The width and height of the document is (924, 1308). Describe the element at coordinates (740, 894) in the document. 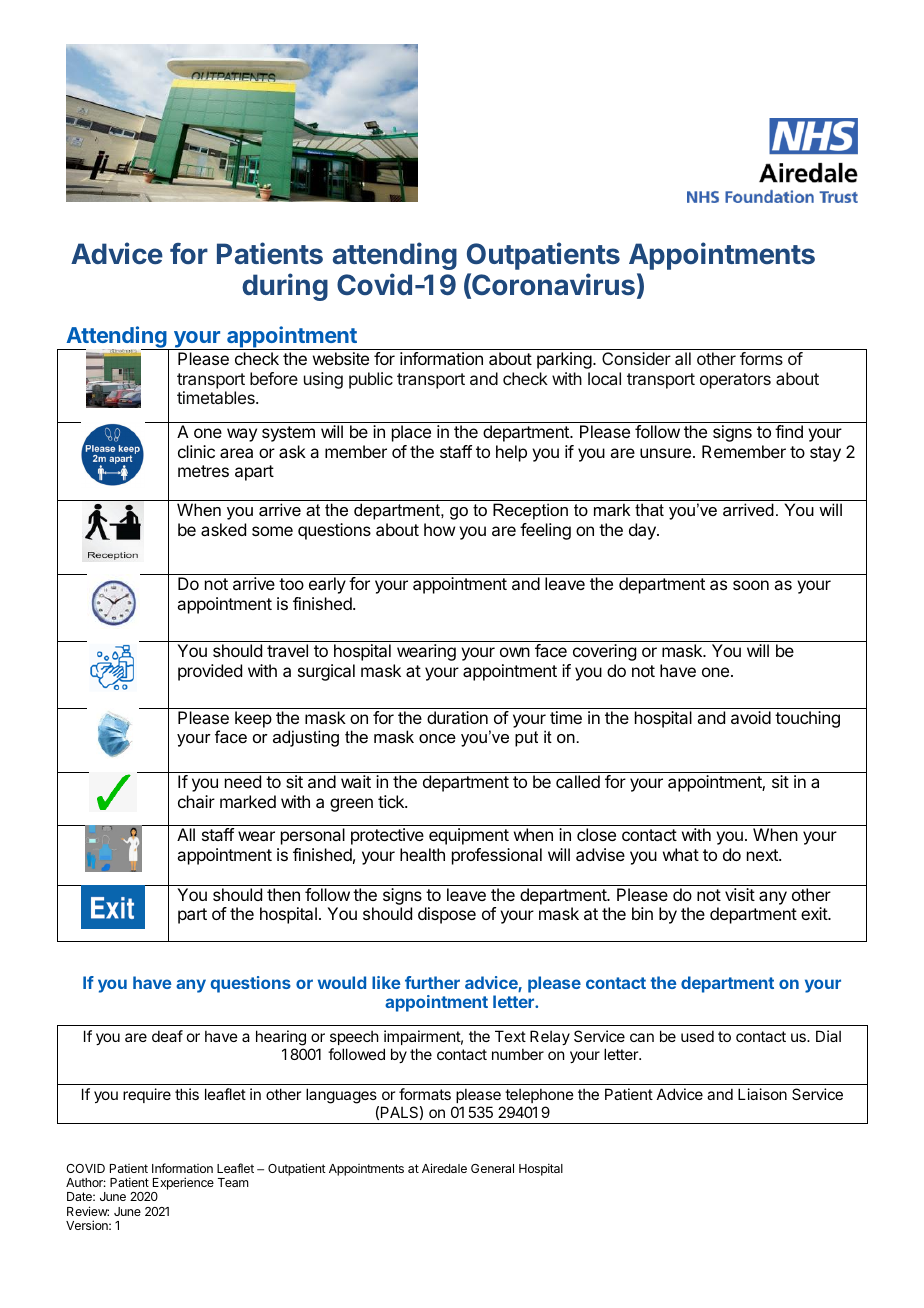

I see `visit` at that location.
